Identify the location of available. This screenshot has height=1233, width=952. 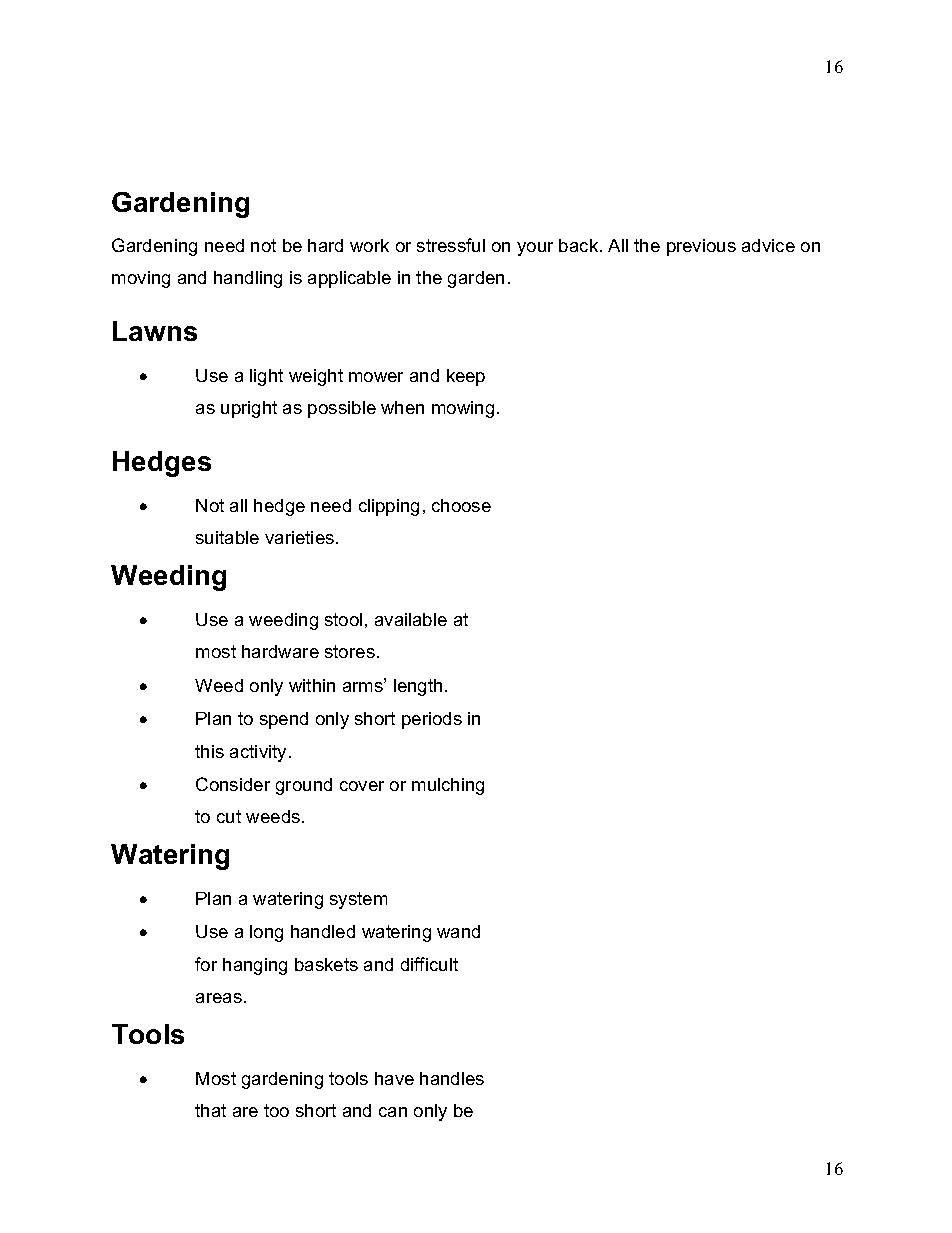
(411, 619).
